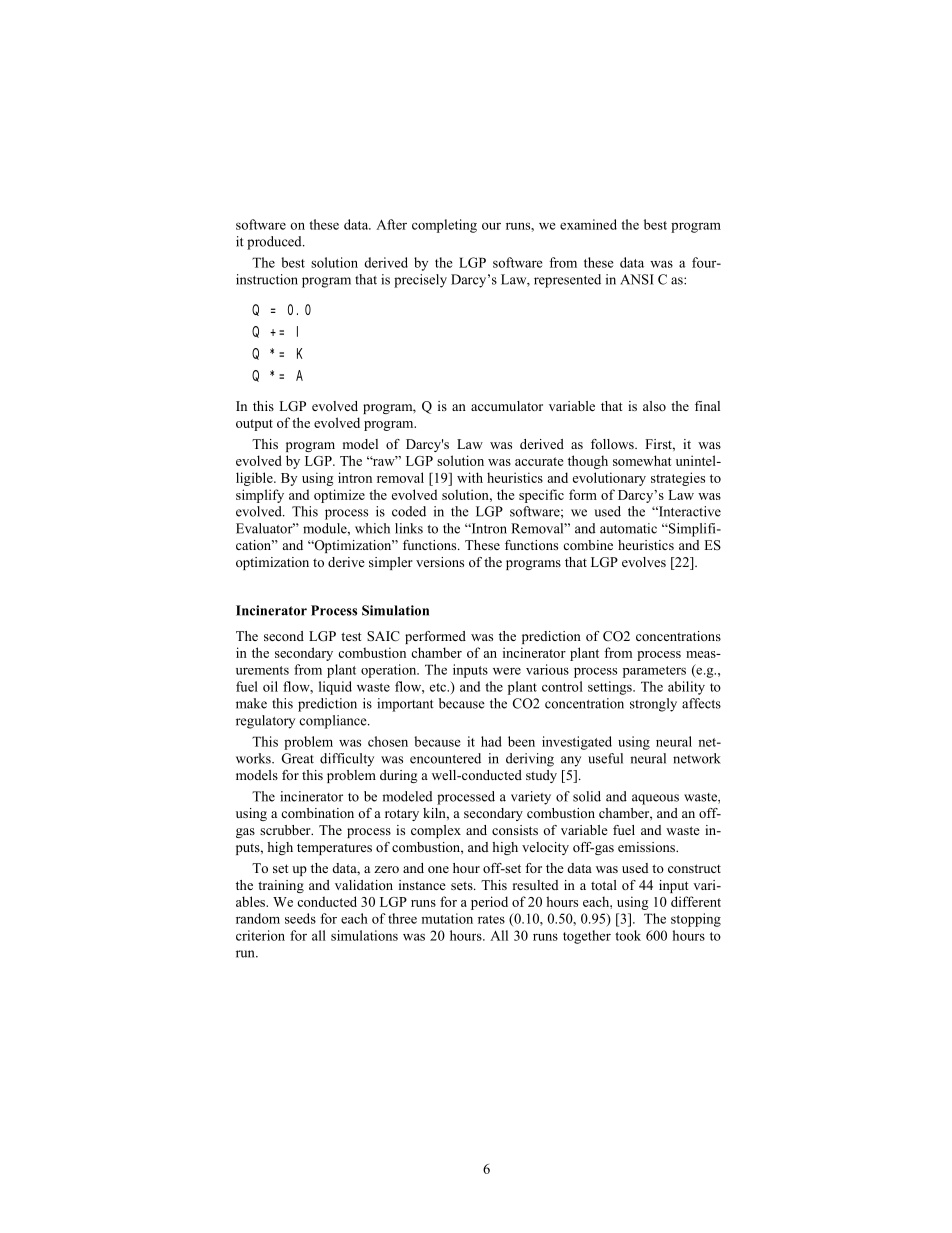 The height and width of the screenshot is (1233, 952). I want to click on seeds, so click(300, 918).
